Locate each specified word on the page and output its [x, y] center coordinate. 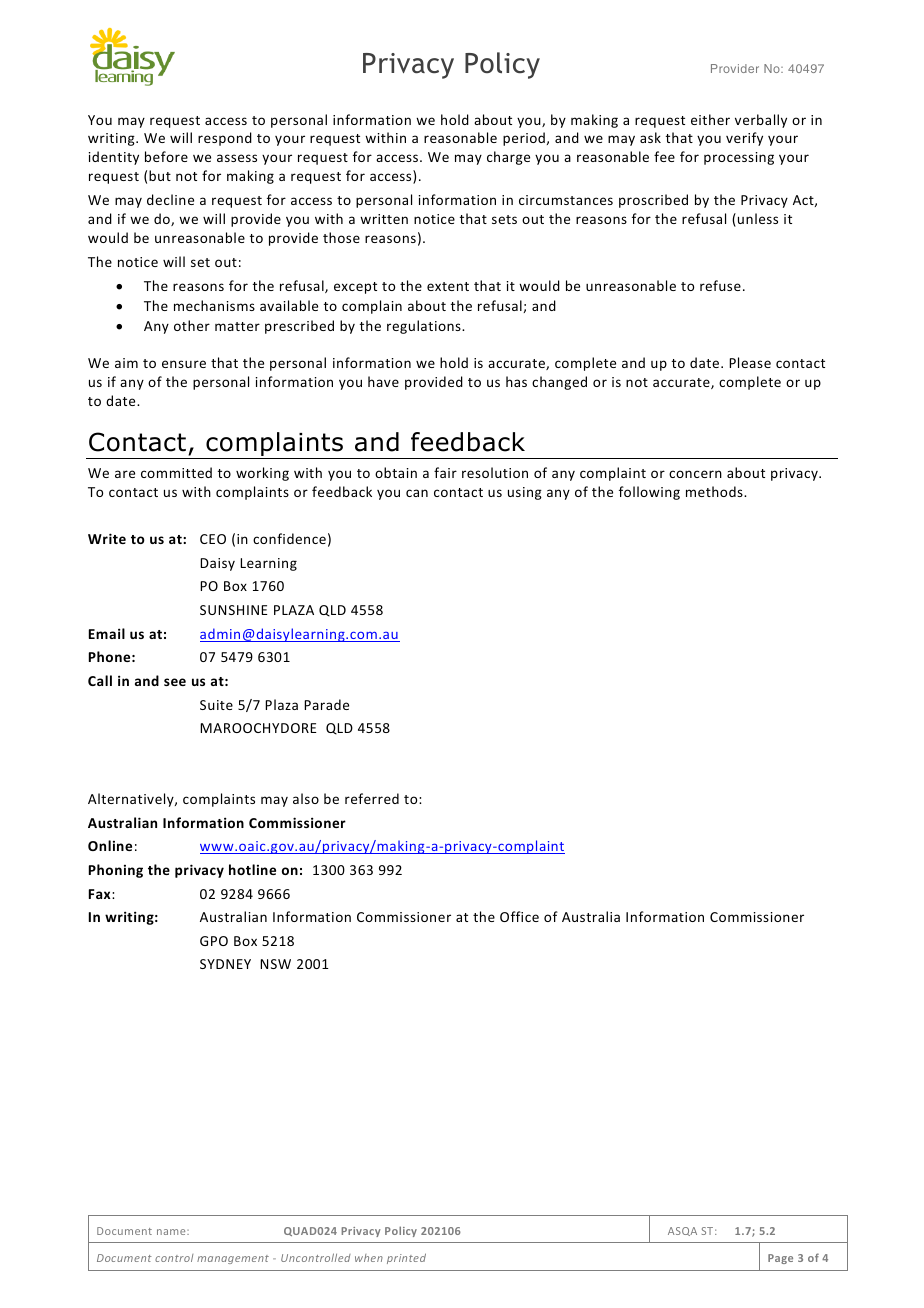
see [175, 682]
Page [780, 1259]
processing [739, 158]
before [166, 156]
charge [508, 158]
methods [715, 491]
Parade [326, 704]
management [233, 1259]
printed [406, 1258]
